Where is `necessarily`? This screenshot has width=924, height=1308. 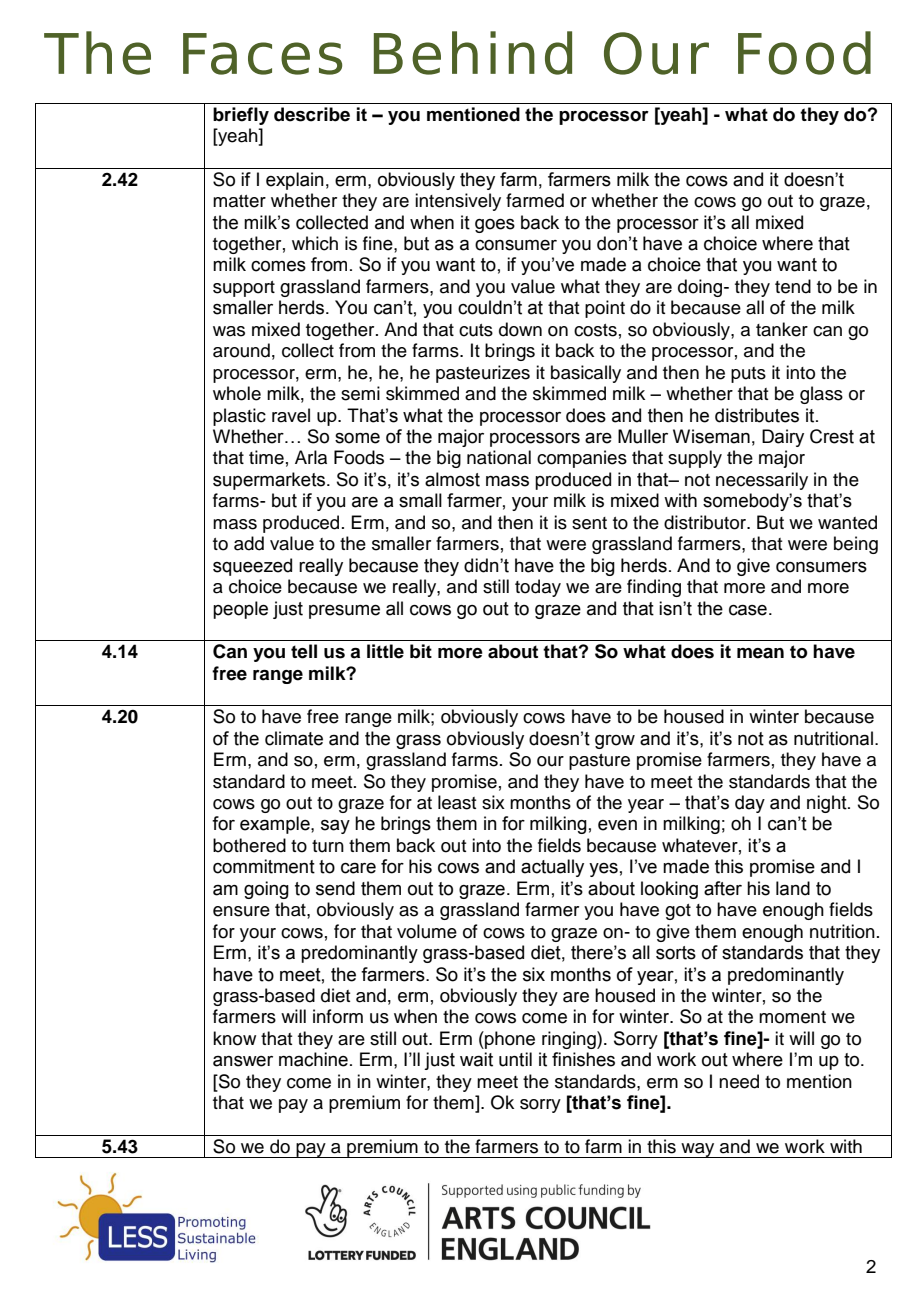
necessarily is located at coordinates (762, 481).
